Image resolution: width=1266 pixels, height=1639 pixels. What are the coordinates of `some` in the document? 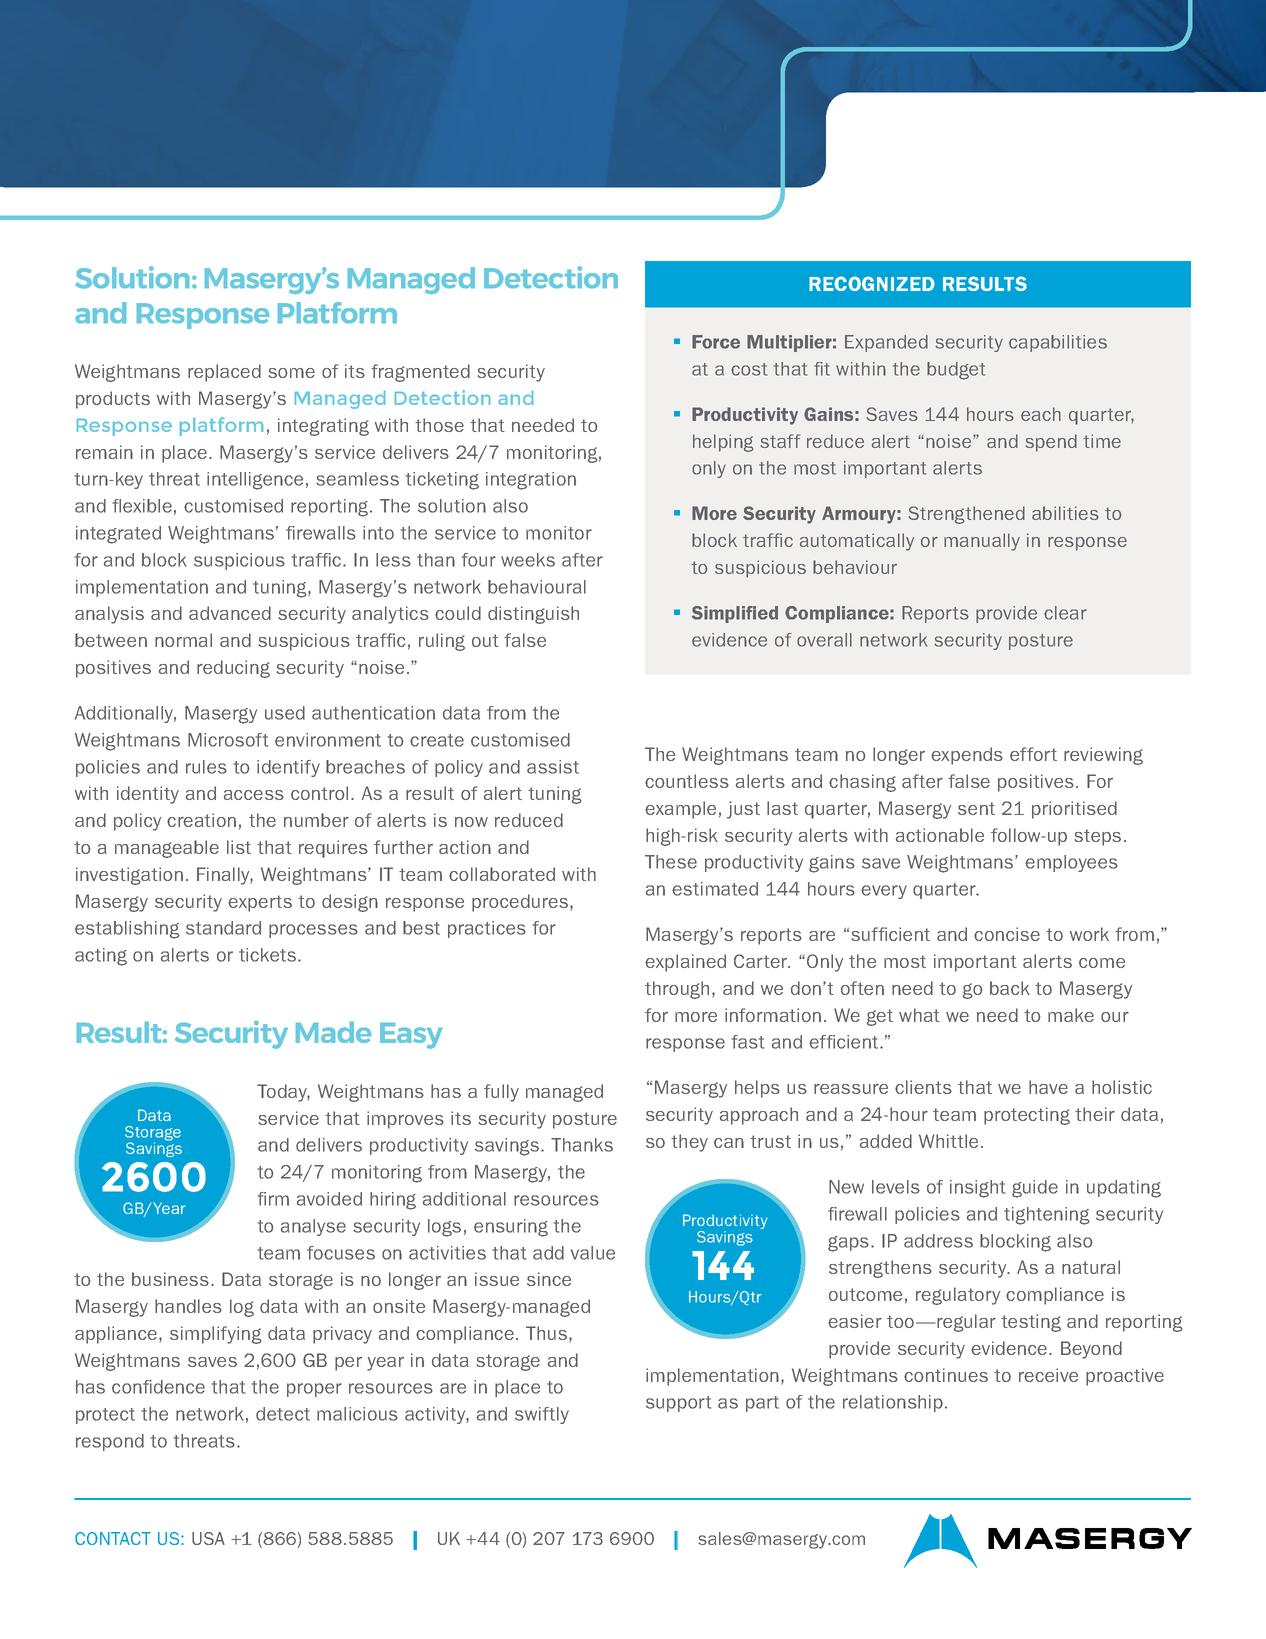 It's located at (291, 373).
